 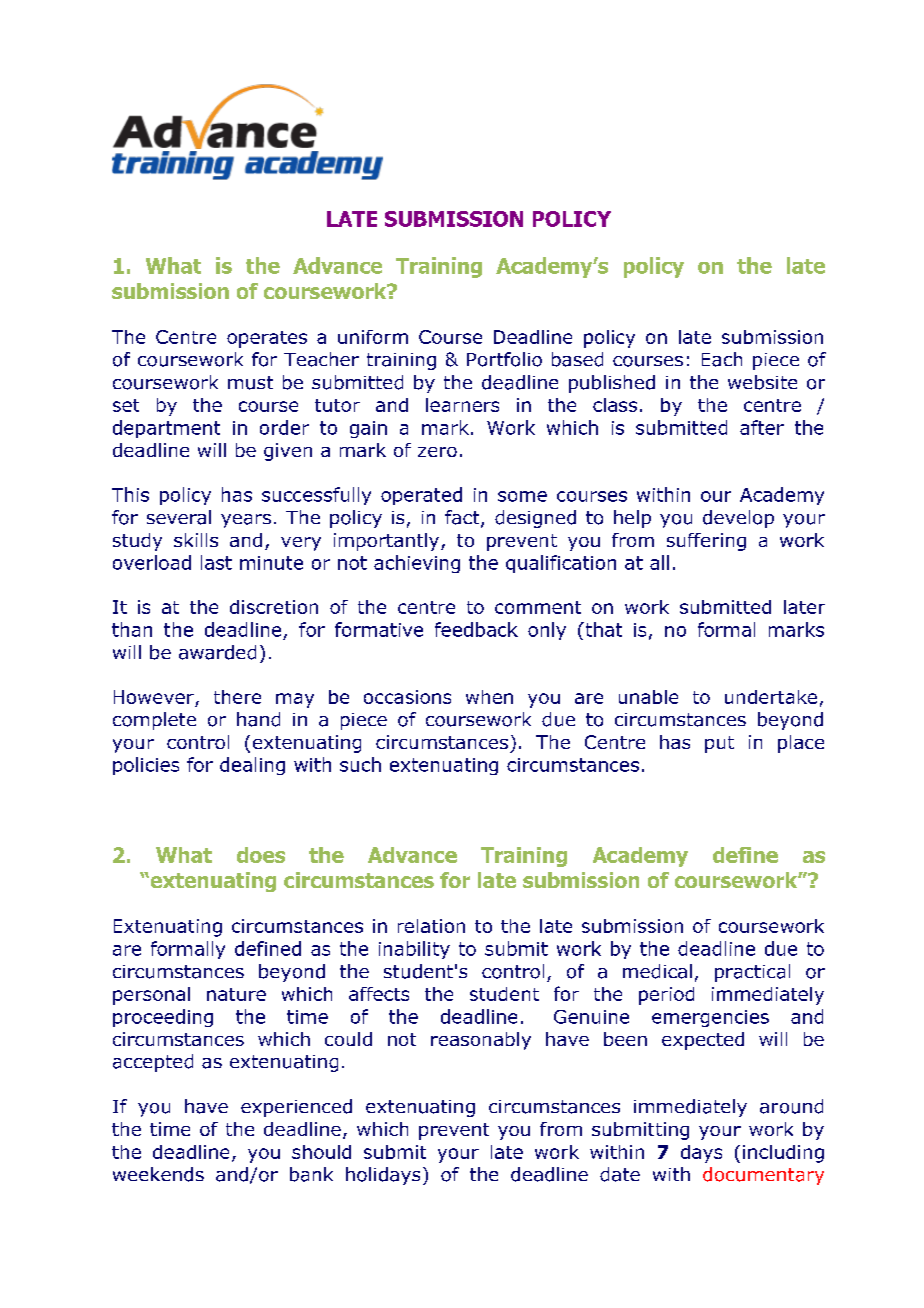 I want to click on does, so click(x=261, y=855).
